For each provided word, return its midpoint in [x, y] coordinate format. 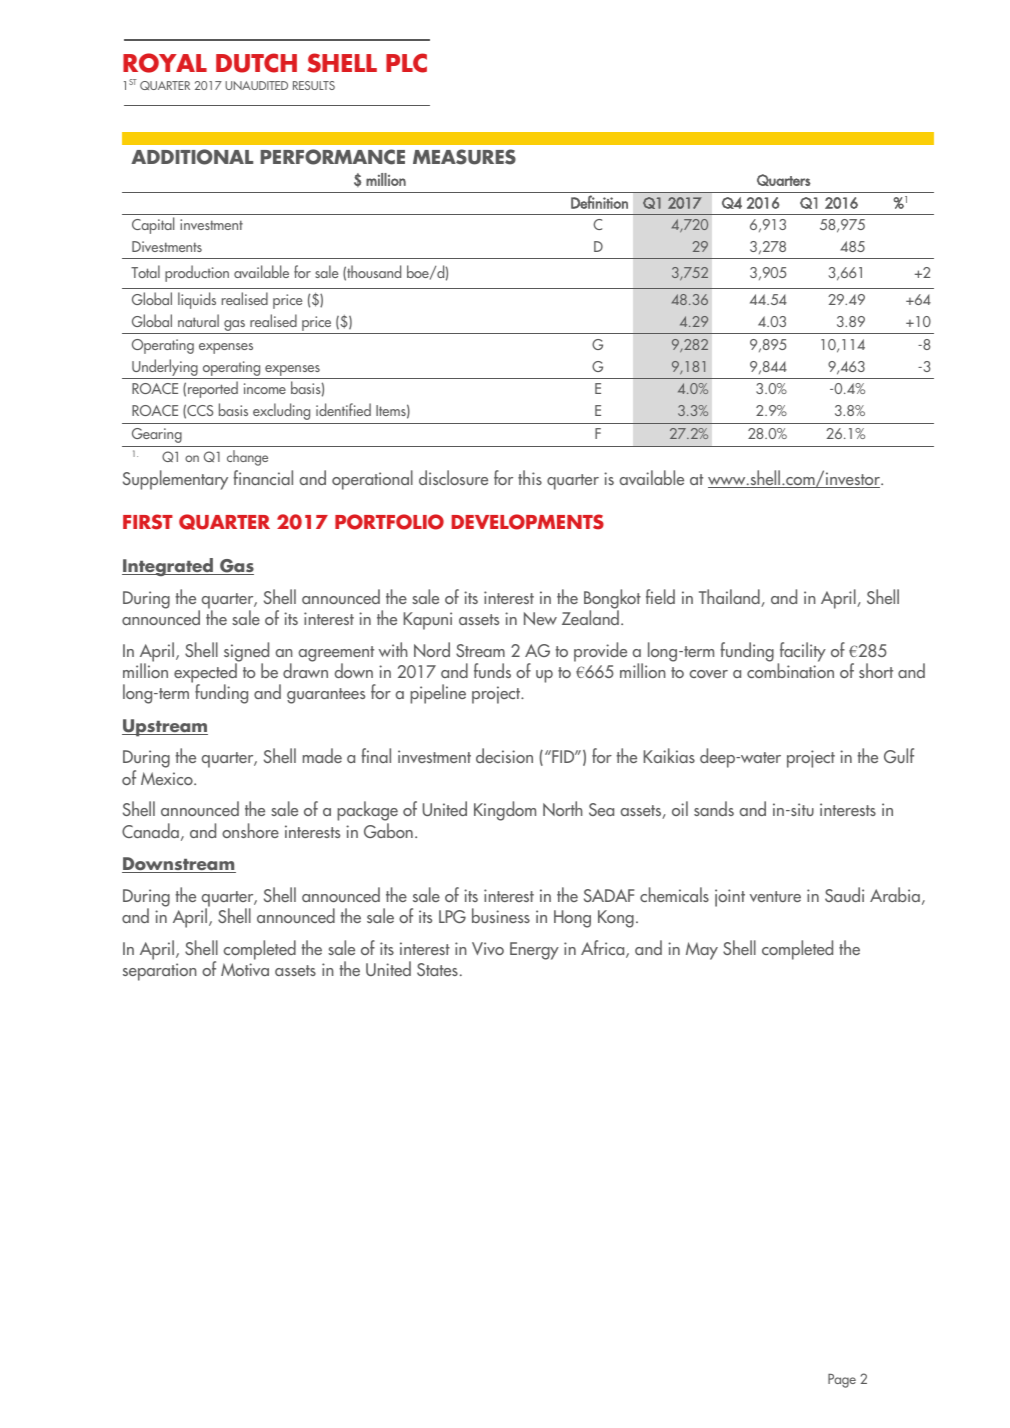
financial [263, 477]
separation [160, 972]
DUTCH [256, 63]
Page [842, 1381]
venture [775, 896]
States [437, 969]
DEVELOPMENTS [528, 522]
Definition [599, 202]
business [501, 915]
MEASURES [464, 157]
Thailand [730, 598]
